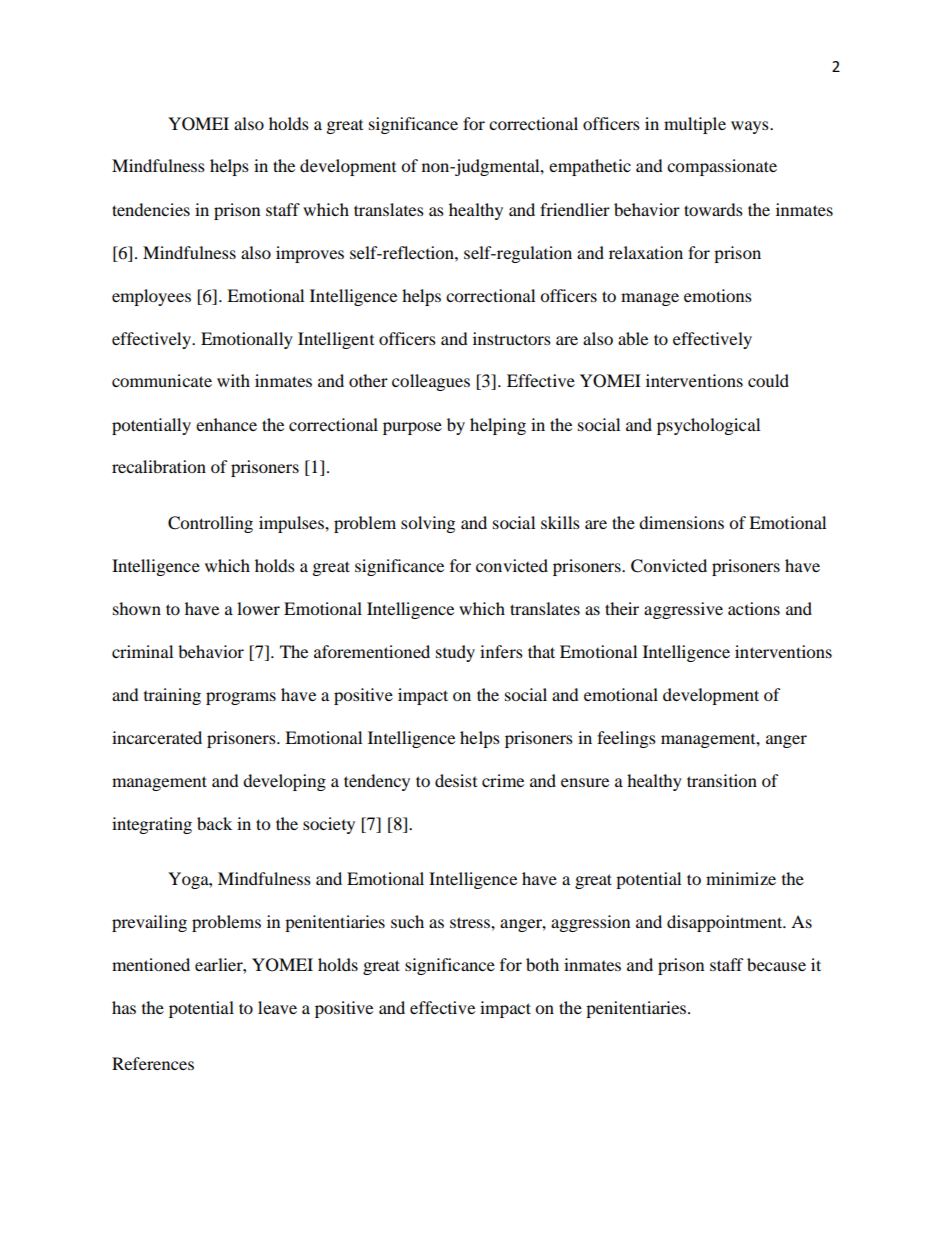 The width and height of the screenshot is (952, 1233). Describe the element at coordinates (683, 610) in the screenshot. I see `aggressive` at that location.
